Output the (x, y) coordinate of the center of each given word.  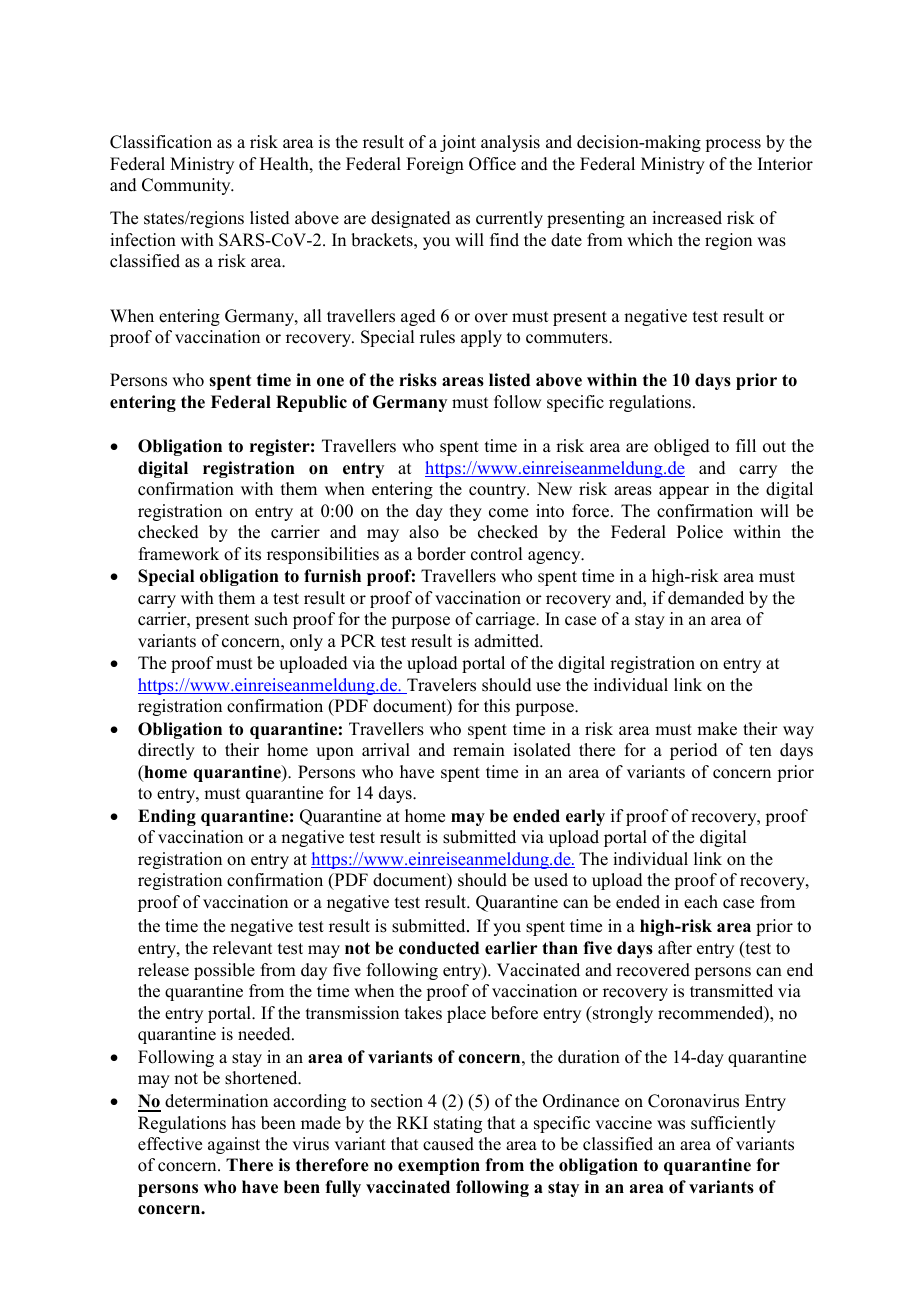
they (466, 512)
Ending (167, 817)
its (253, 554)
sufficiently (733, 1124)
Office (492, 164)
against (234, 1145)
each (701, 902)
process (733, 145)
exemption (439, 1166)
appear (684, 492)
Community (187, 186)
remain (479, 750)
